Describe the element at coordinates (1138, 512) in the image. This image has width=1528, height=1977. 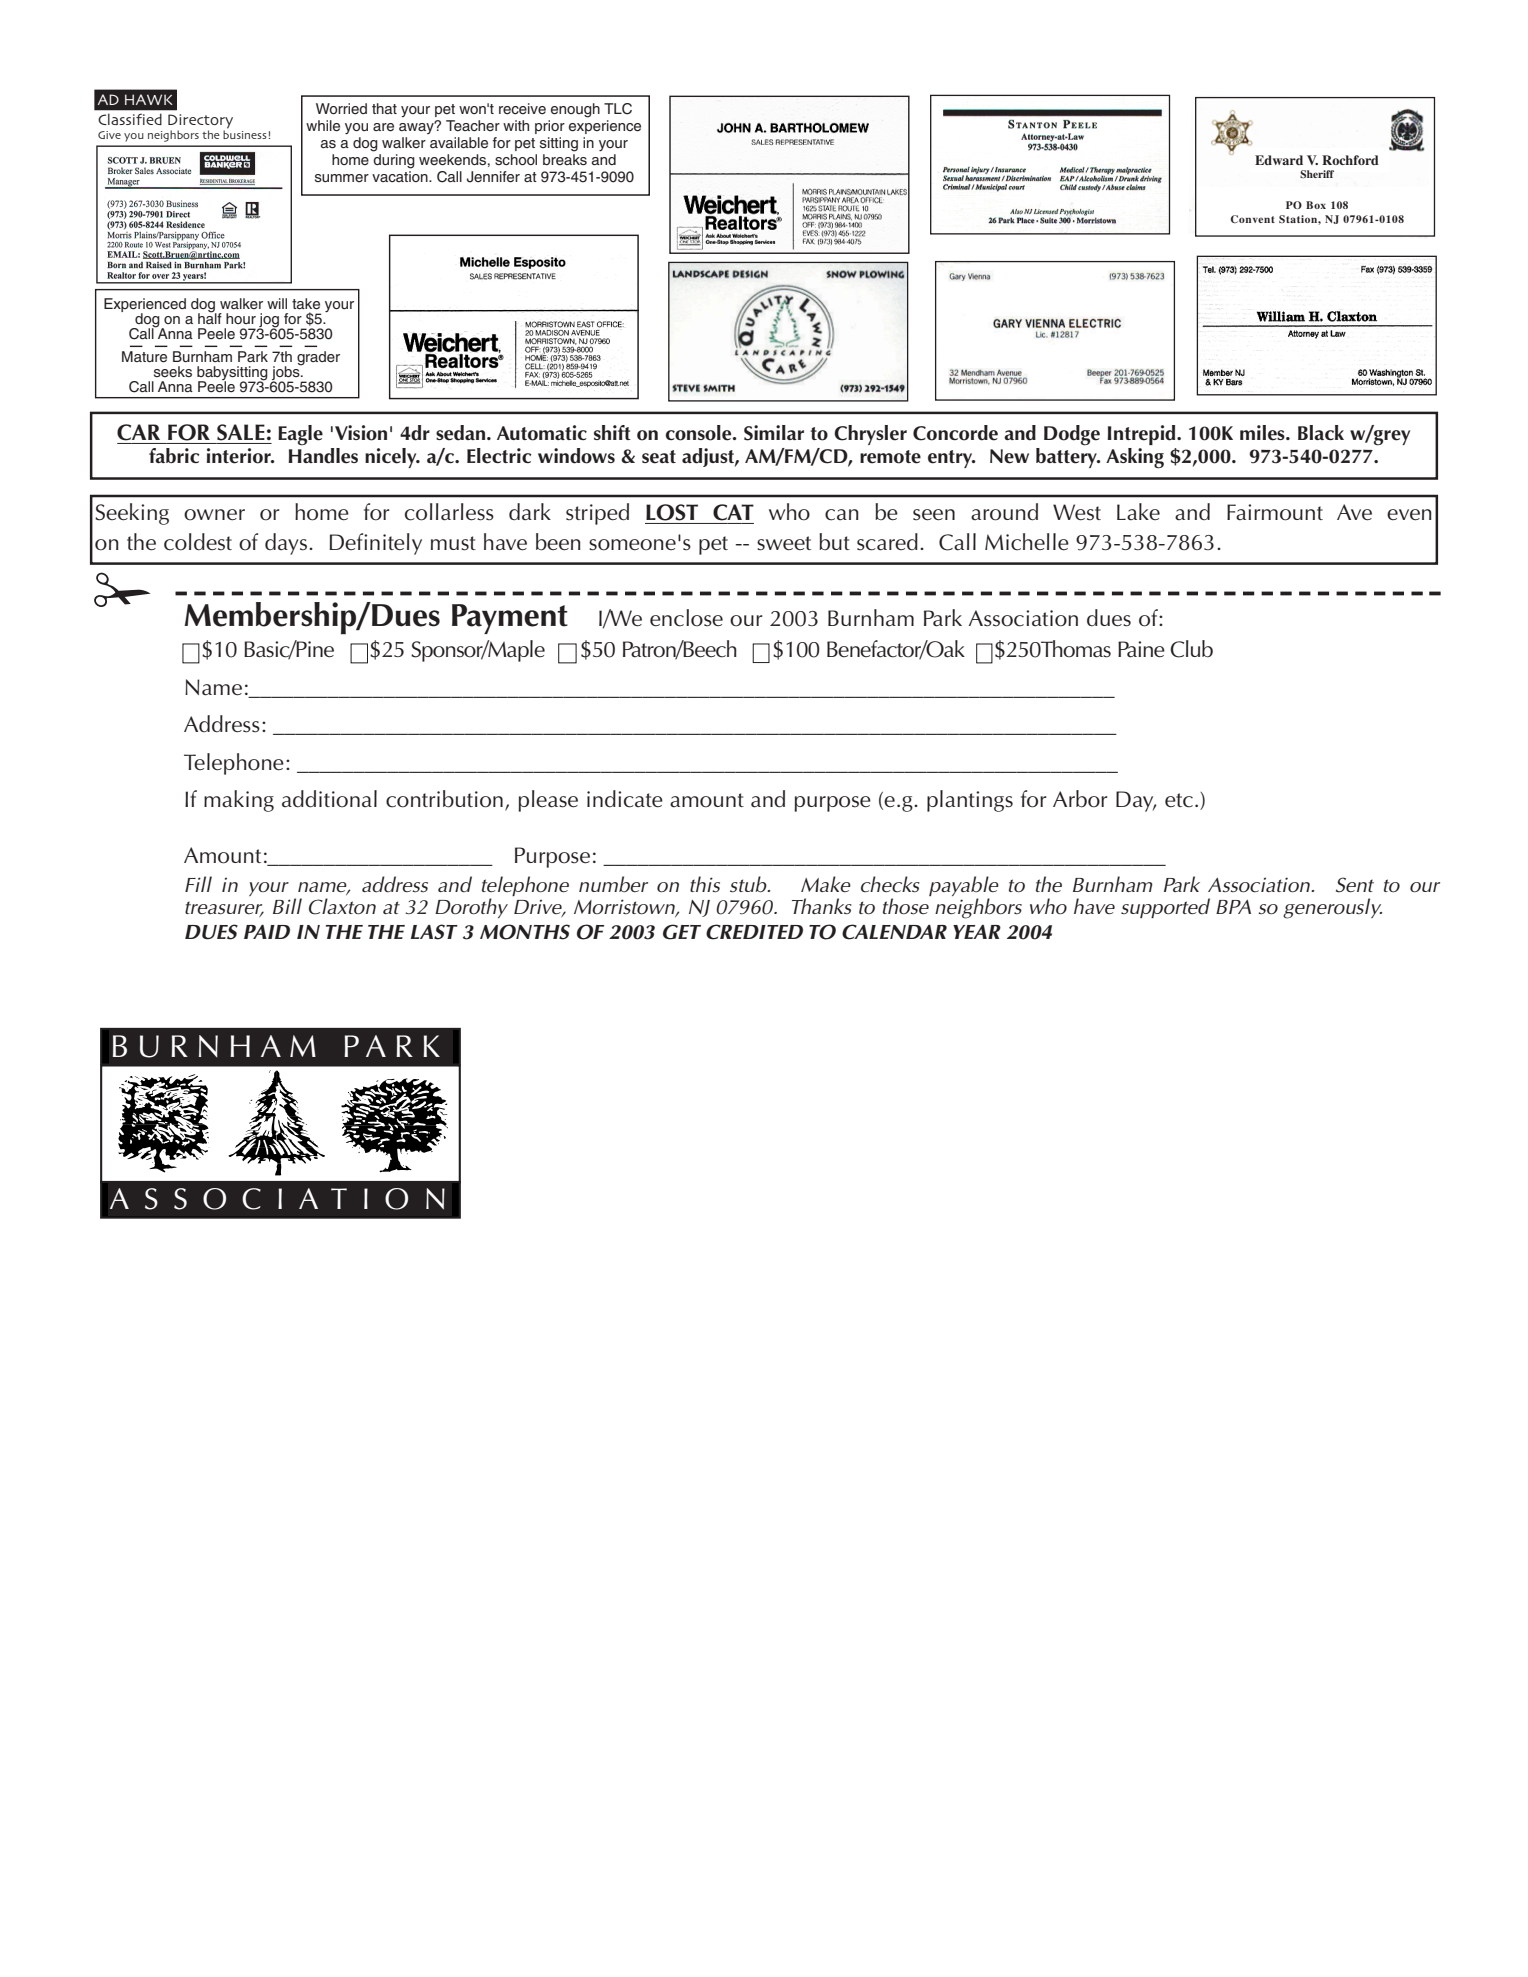
I see `Lake` at that location.
